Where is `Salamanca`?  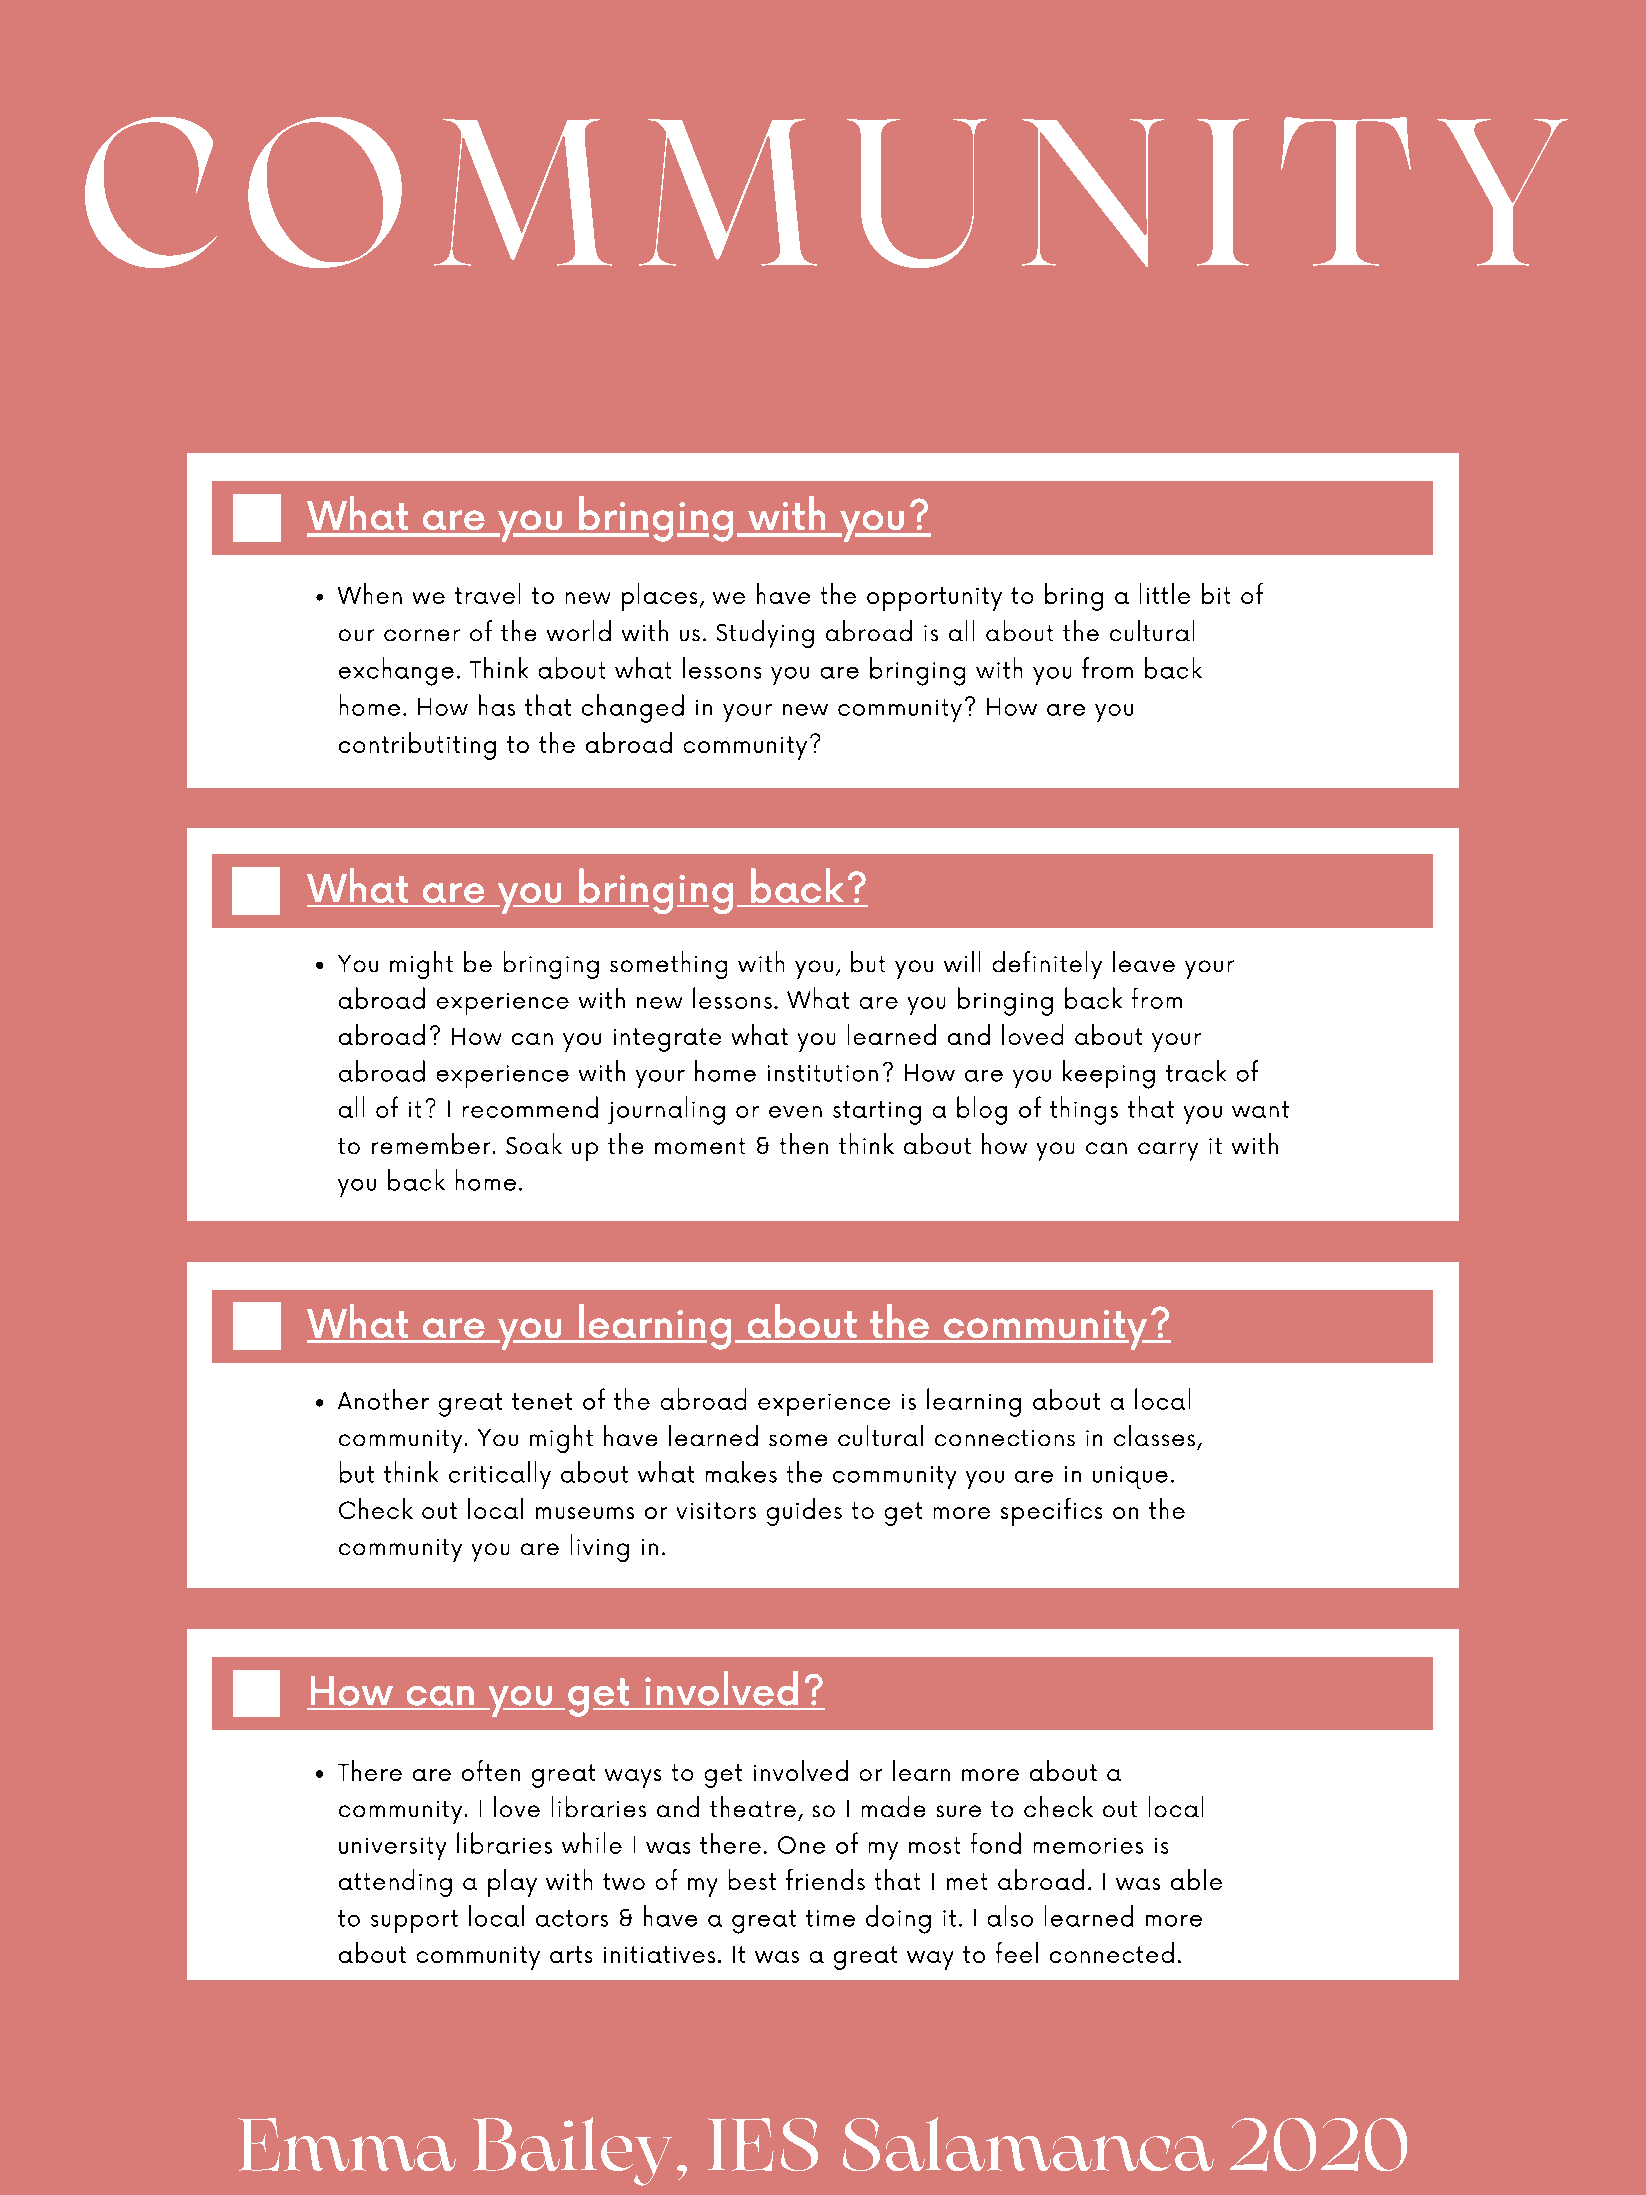
Salamanca is located at coordinates (1028, 2144).
